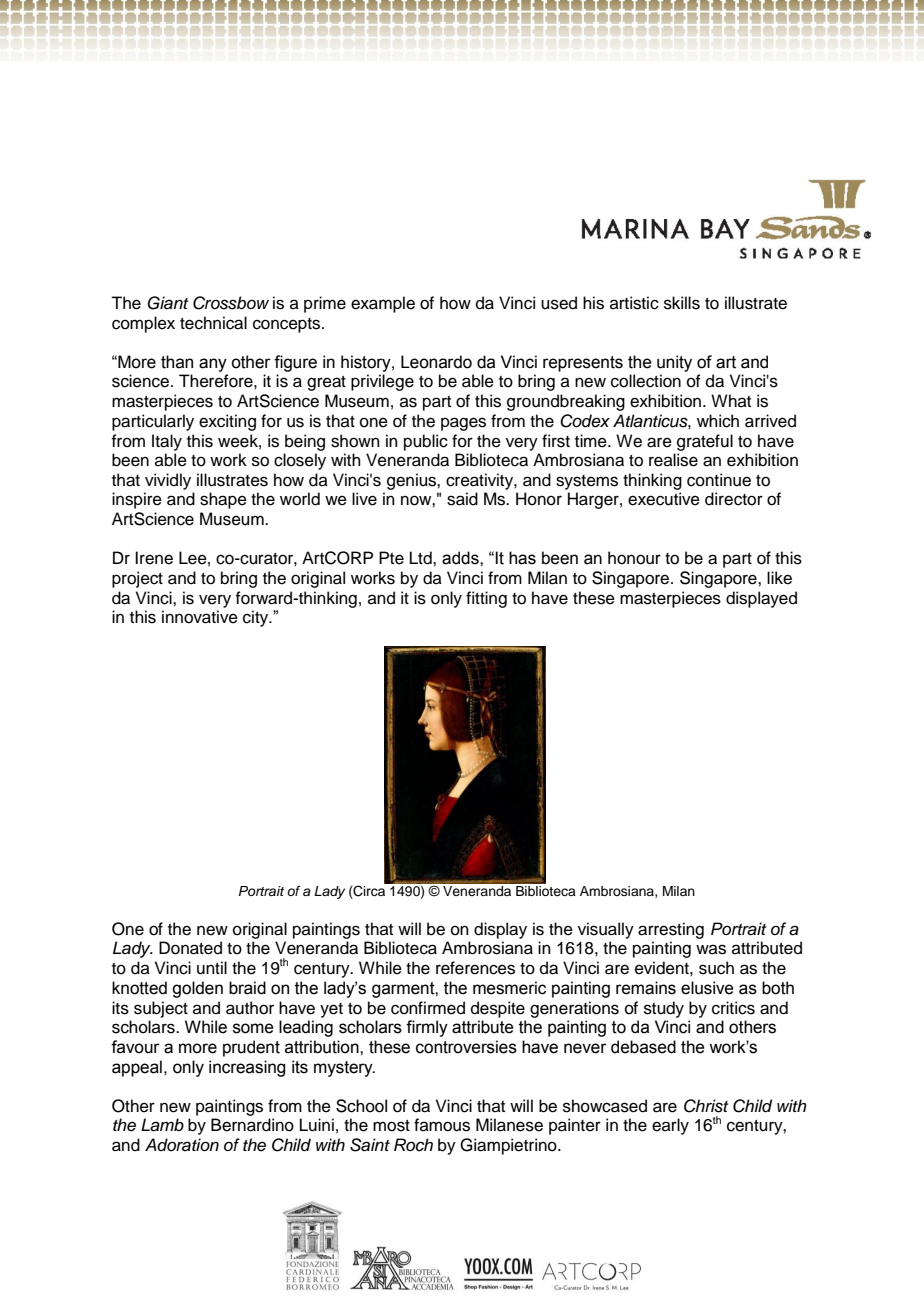 The height and width of the screenshot is (1308, 924). What do you see at coordinates (682, 303) in the screenshot?
I see `skills` at bounding box center [682, 303].
